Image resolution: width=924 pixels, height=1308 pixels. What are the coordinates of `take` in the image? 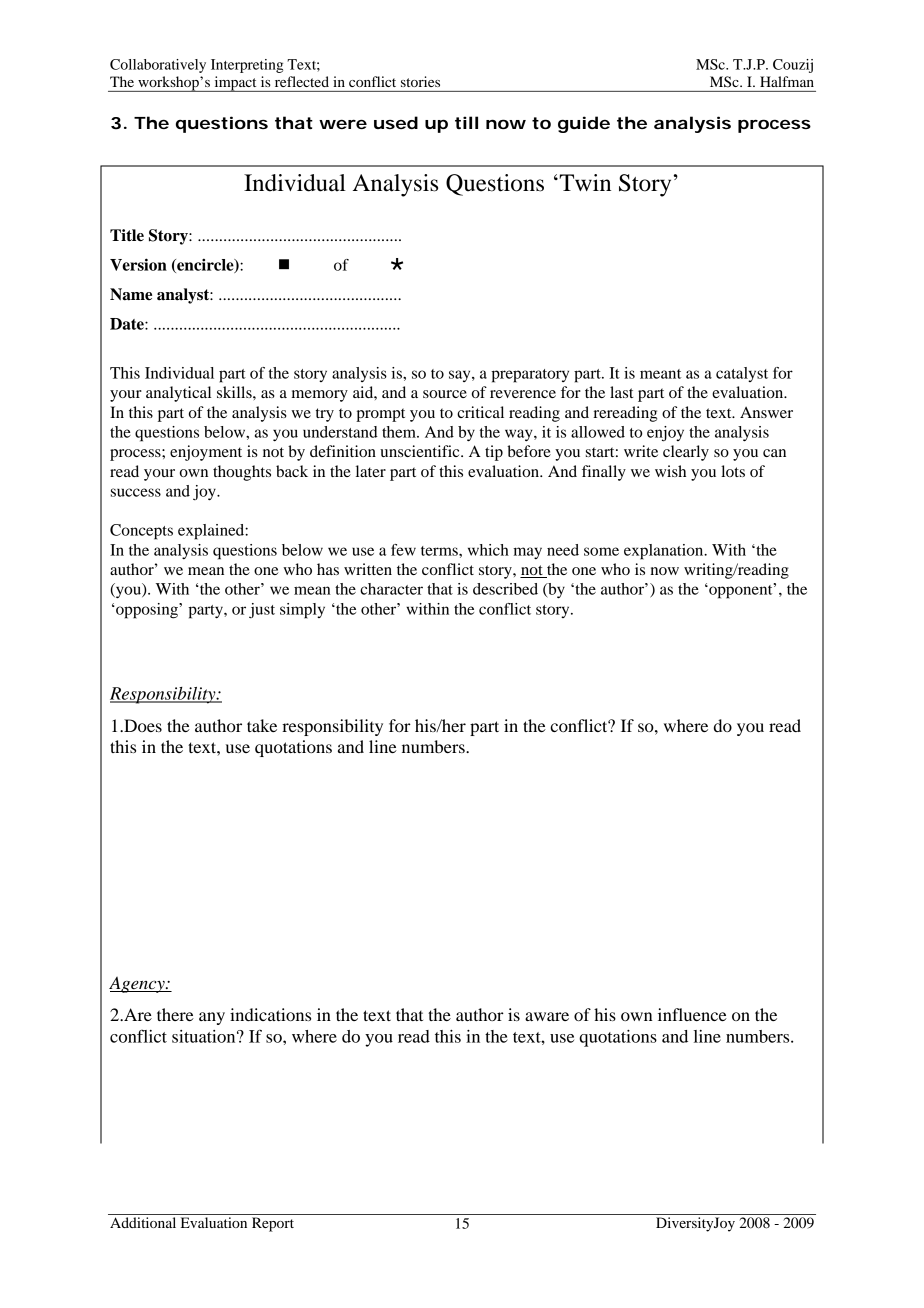 It's located at (262, 725).
